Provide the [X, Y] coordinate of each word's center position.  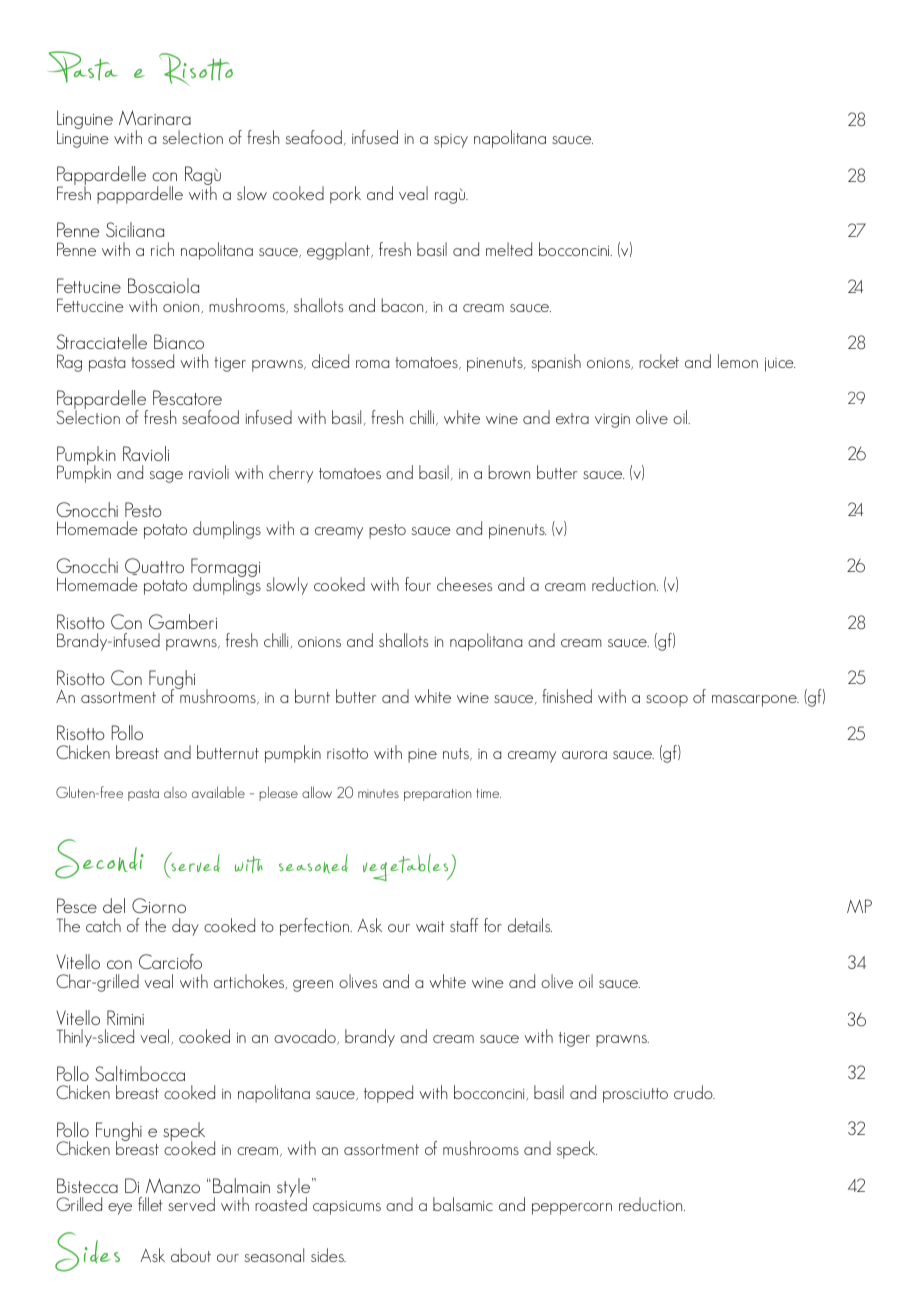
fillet [150, 1204]
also [175, 792]
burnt [312, 696]
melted [509, 249]
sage [166, 477]
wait [430, 926]
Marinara [155, 117]
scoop [667, 701]
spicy [451, 141]
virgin [612, 421]
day [185, 927]
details [530, 925]
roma [372, 364]
